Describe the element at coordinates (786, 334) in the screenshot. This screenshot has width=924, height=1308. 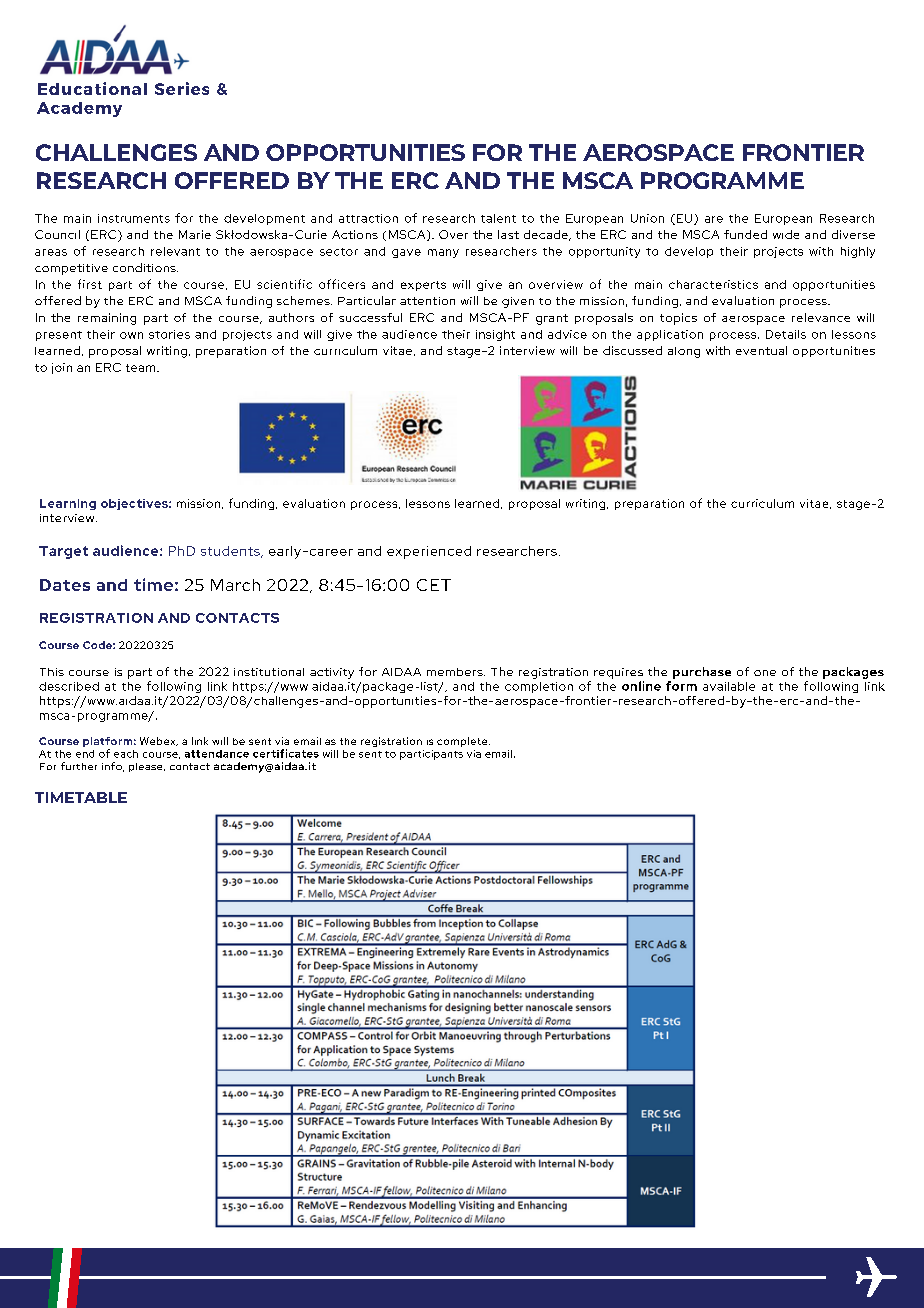
I see `Details` at that location.
